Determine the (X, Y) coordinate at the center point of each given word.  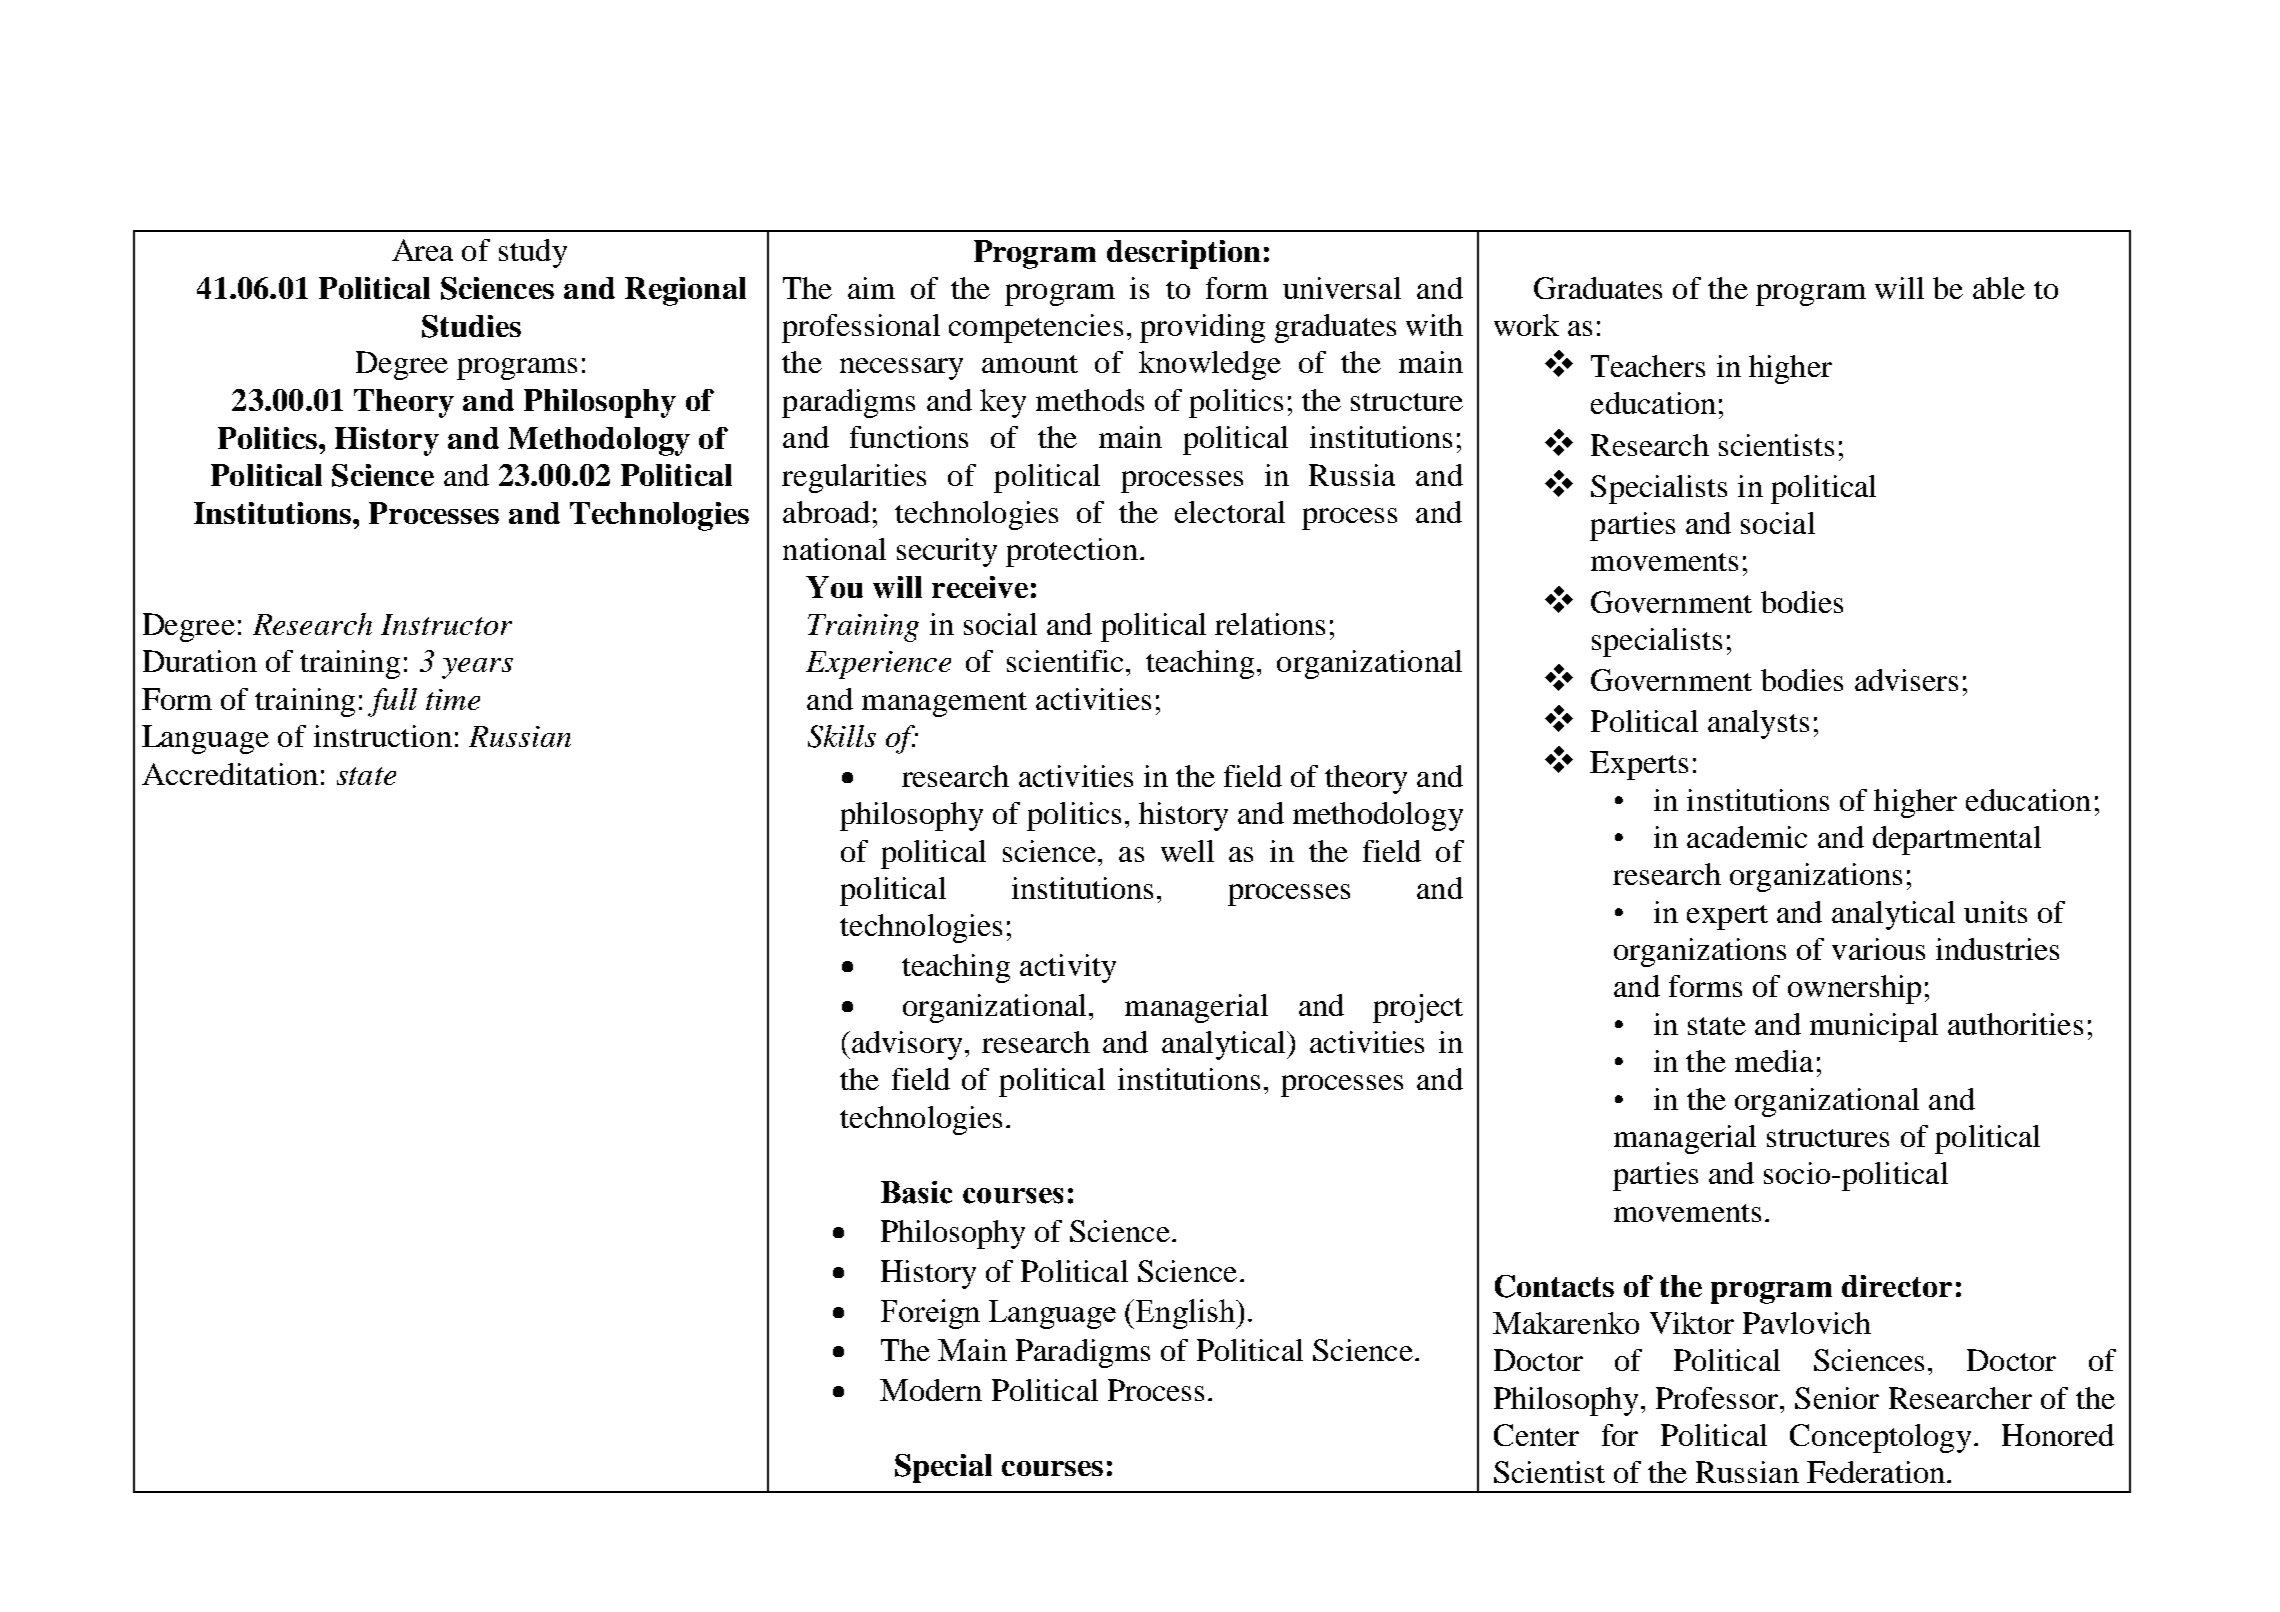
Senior (1837, 1398)
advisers (1906, 680)
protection (1072, 552)
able (1999, 288)
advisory (907, 1045)
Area (422, 250)
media (1774, 1061)
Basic (916, 1192)
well (1187, 851)
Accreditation (230, 774)
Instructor (446, 624)
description (1184, 254)
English (1186, 1314)
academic (1747, 837)
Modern (931, 1390)
